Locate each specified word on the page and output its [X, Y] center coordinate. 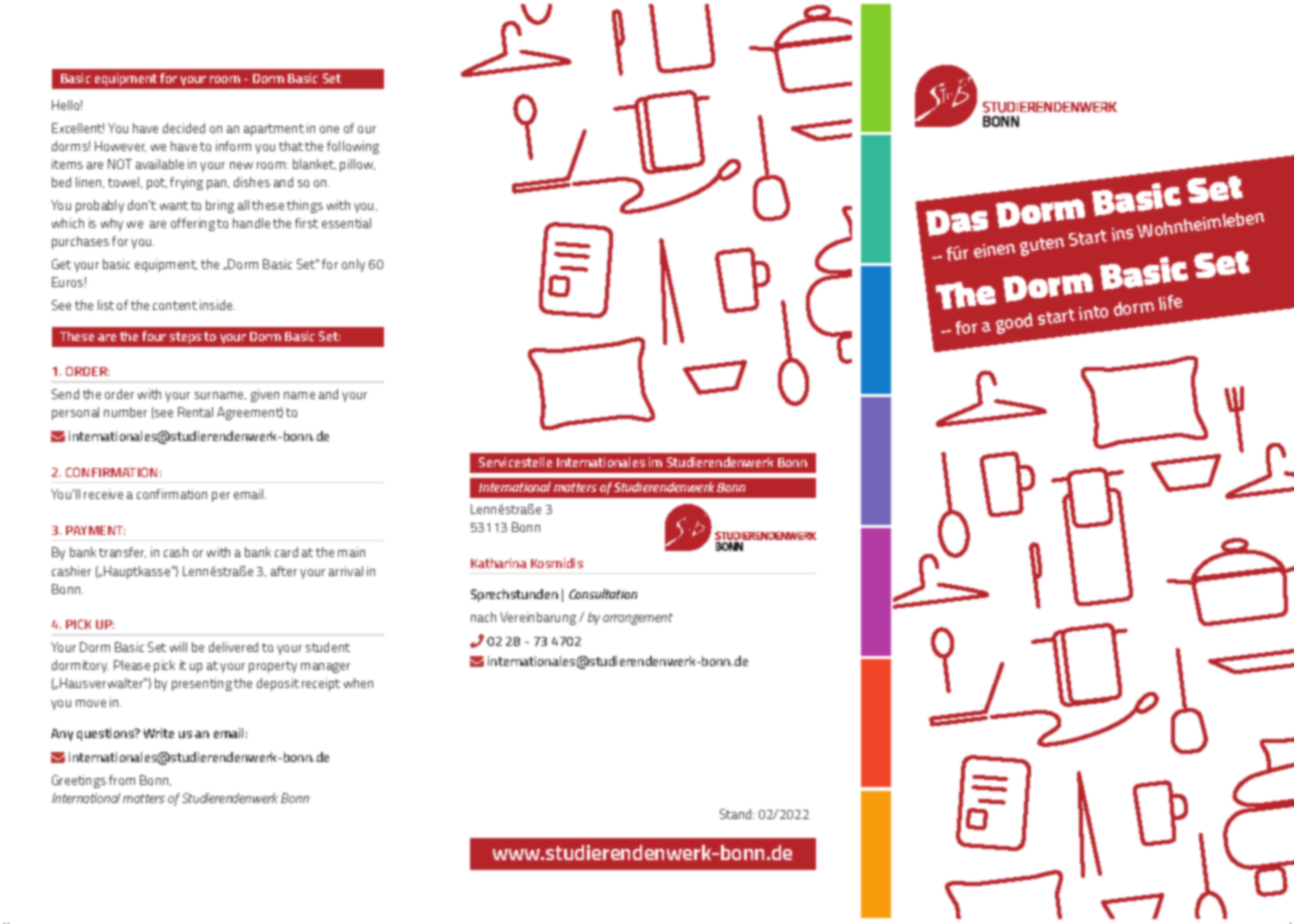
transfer [122, 552]
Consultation [603, 594]
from [122, 780]
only [353, 265]
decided [184, 128]
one [329, 129]
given [265, 395]
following [353, 147]
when [358, 683]
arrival [346, 571]
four [154, 336]
